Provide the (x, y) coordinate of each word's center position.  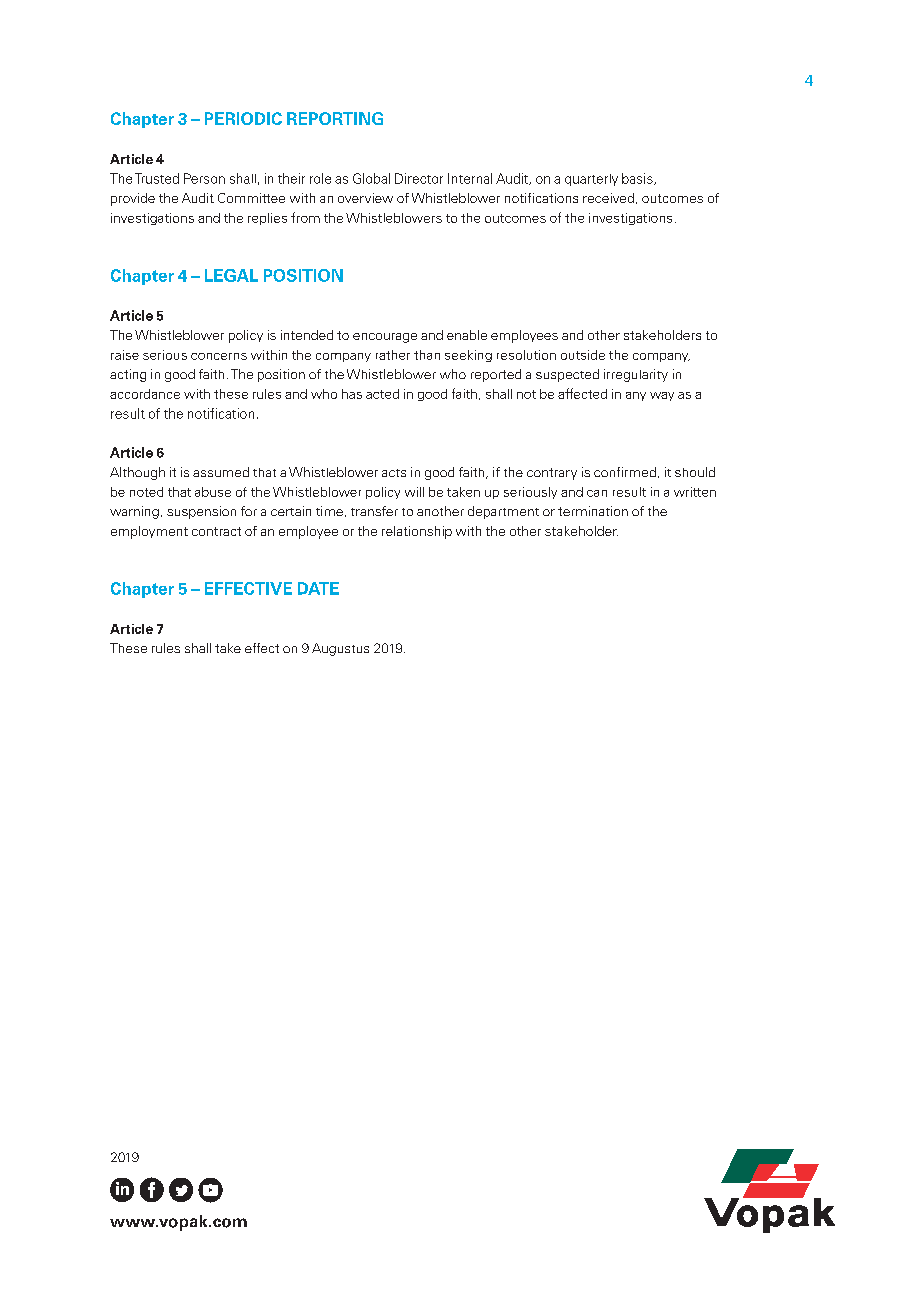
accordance (145, 394)
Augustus (340, 649)
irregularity (636, 375)
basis (638, 179)
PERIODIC (243, 118)
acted (382, 394)
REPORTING (335, 118)
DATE (318, 588)
